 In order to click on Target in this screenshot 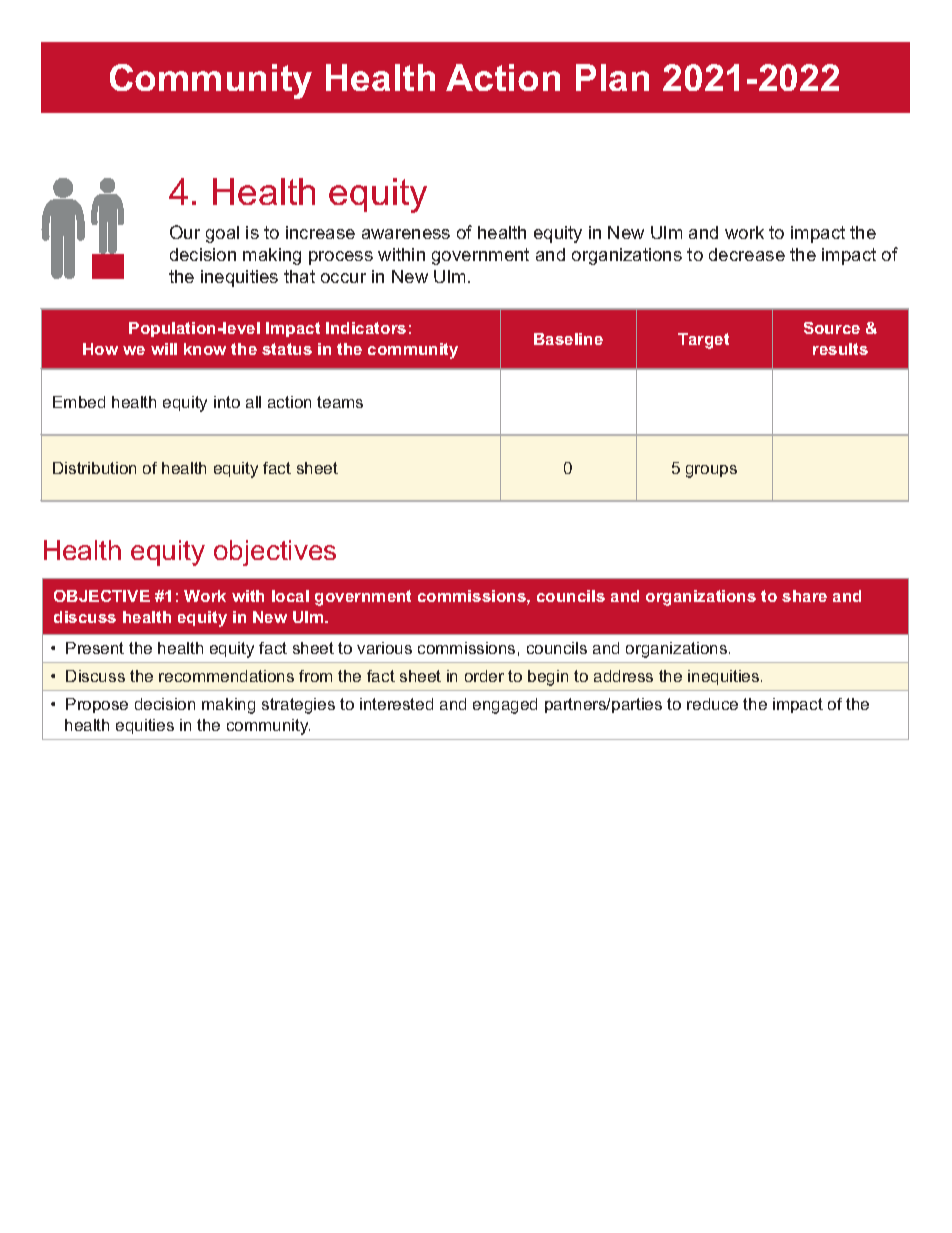, I will do `click(703, 341)`.
